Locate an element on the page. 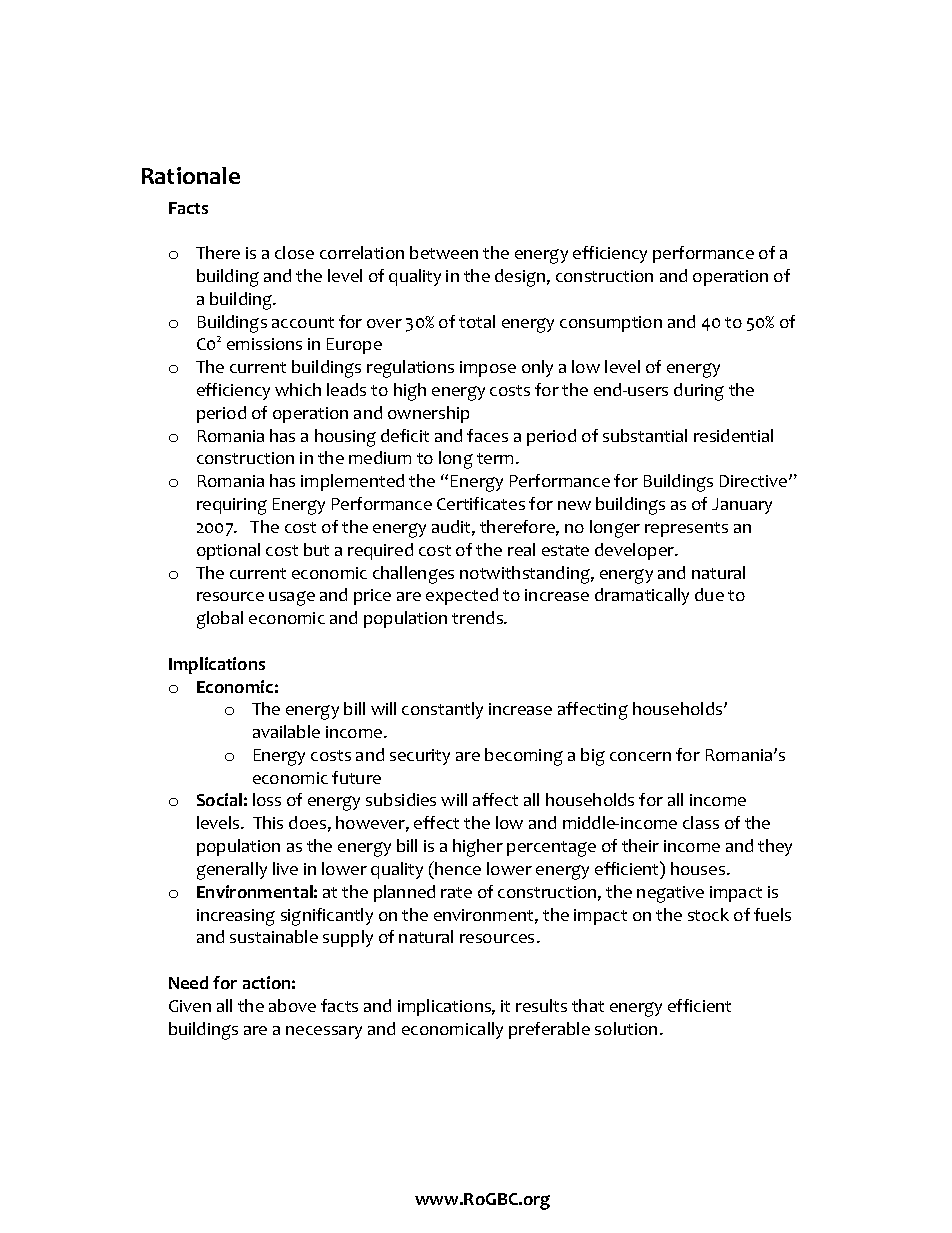 Image resolution: width=952 pixels, height=1233 pixels. consumption is located at coordinates (611, 324).
